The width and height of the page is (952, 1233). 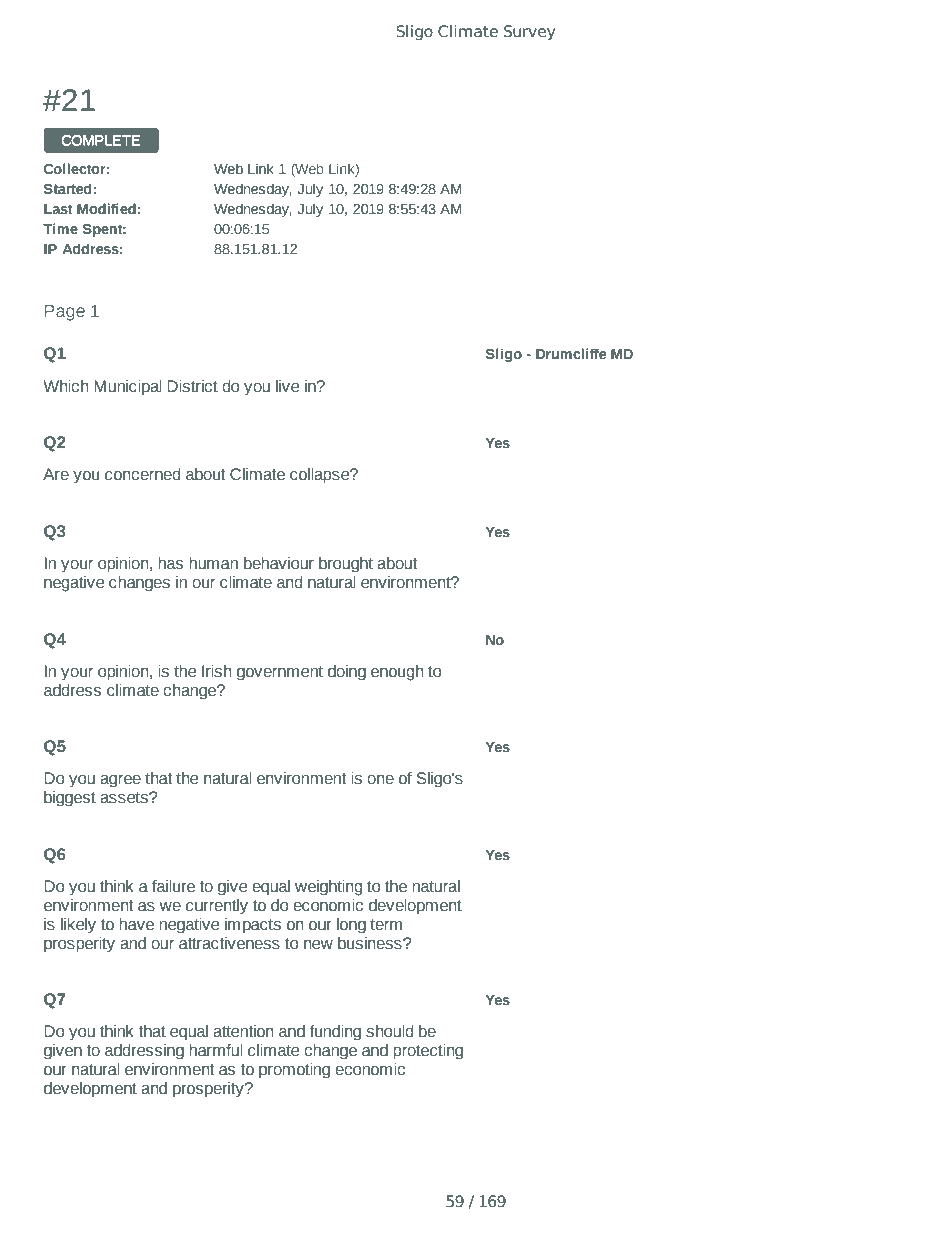 I want to click on protecting, so click(x=428, y=1052).
